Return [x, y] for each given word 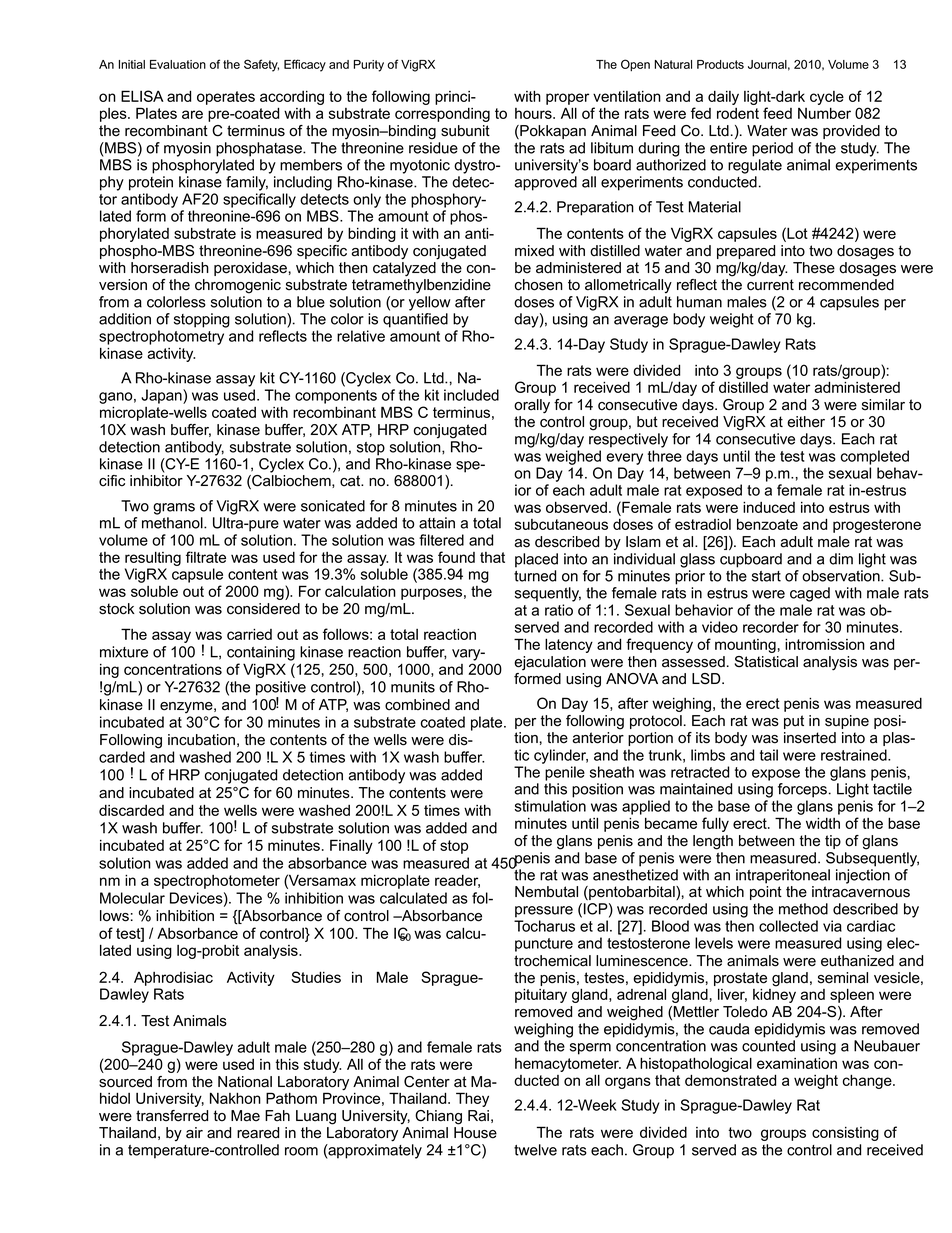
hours [534, 113]
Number [824, 113]
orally [532, 406]
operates [226, 98]
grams [174, 509]
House [475, 1133]
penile [565, 773]
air [194, 1133]
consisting [845, 1134]
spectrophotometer [217, 882]
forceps [802, 790]
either [806, 422]
